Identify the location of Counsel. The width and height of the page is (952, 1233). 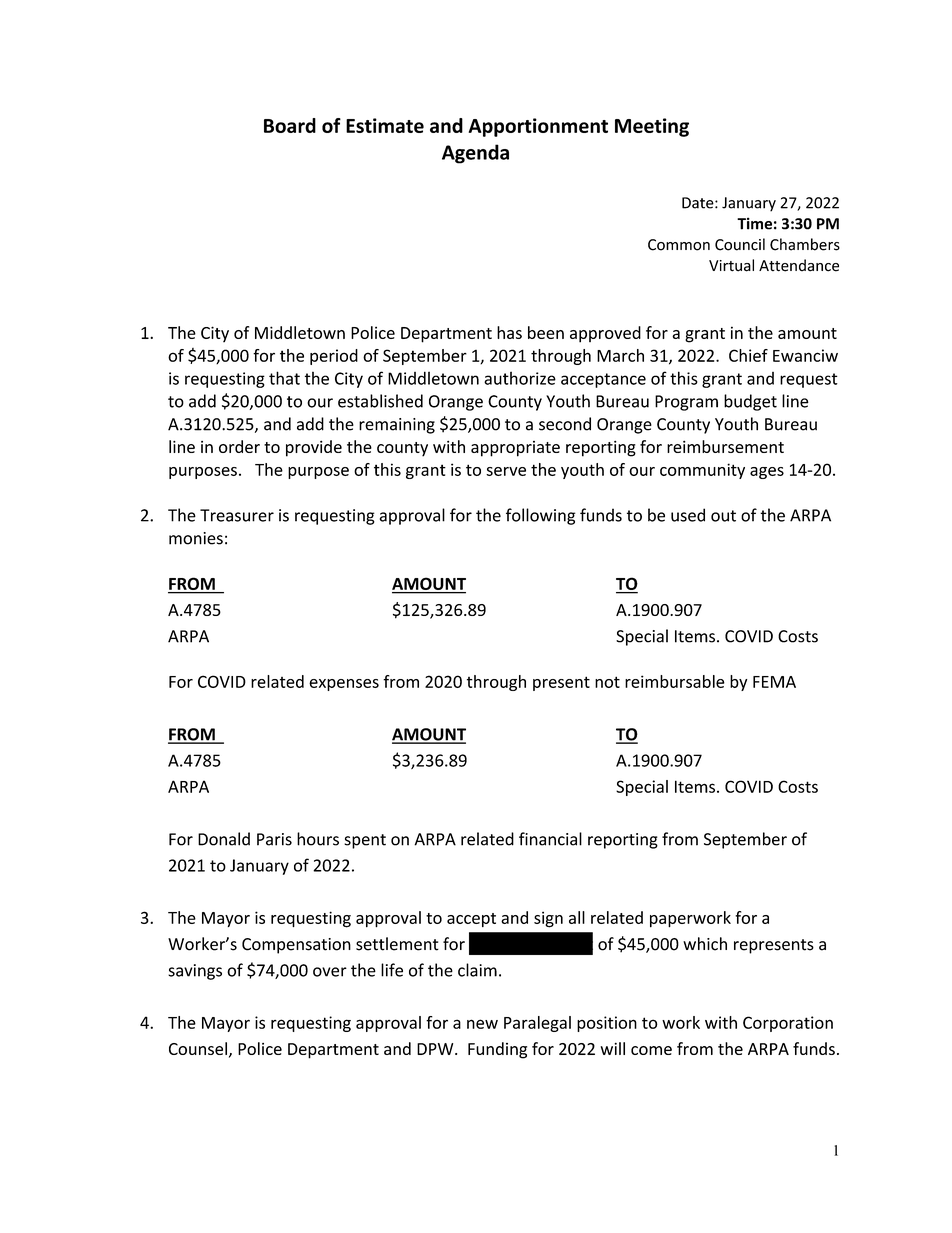
(198, 1048).
